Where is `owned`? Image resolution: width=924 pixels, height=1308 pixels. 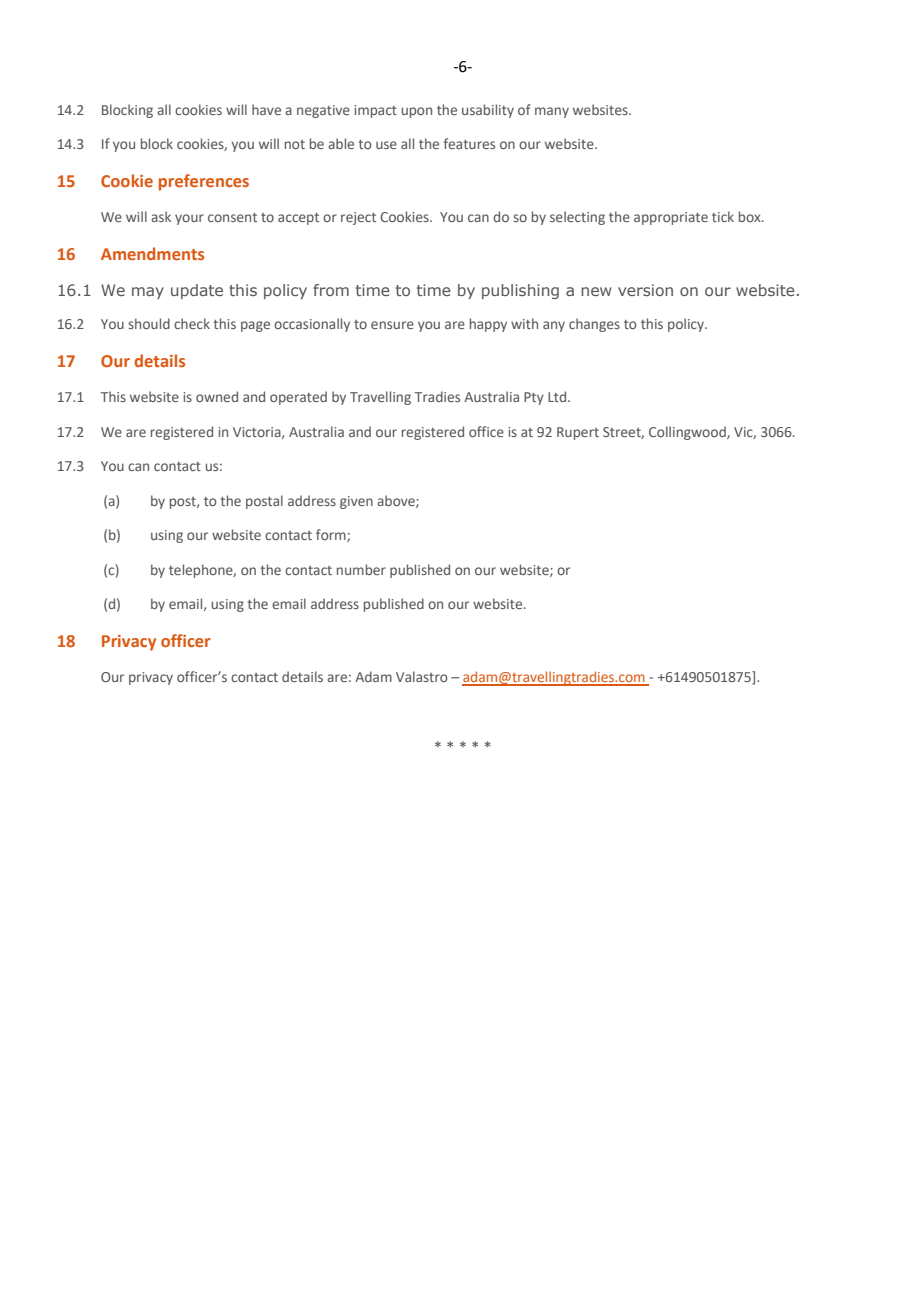 owned is located at coordinates (217, 396).
